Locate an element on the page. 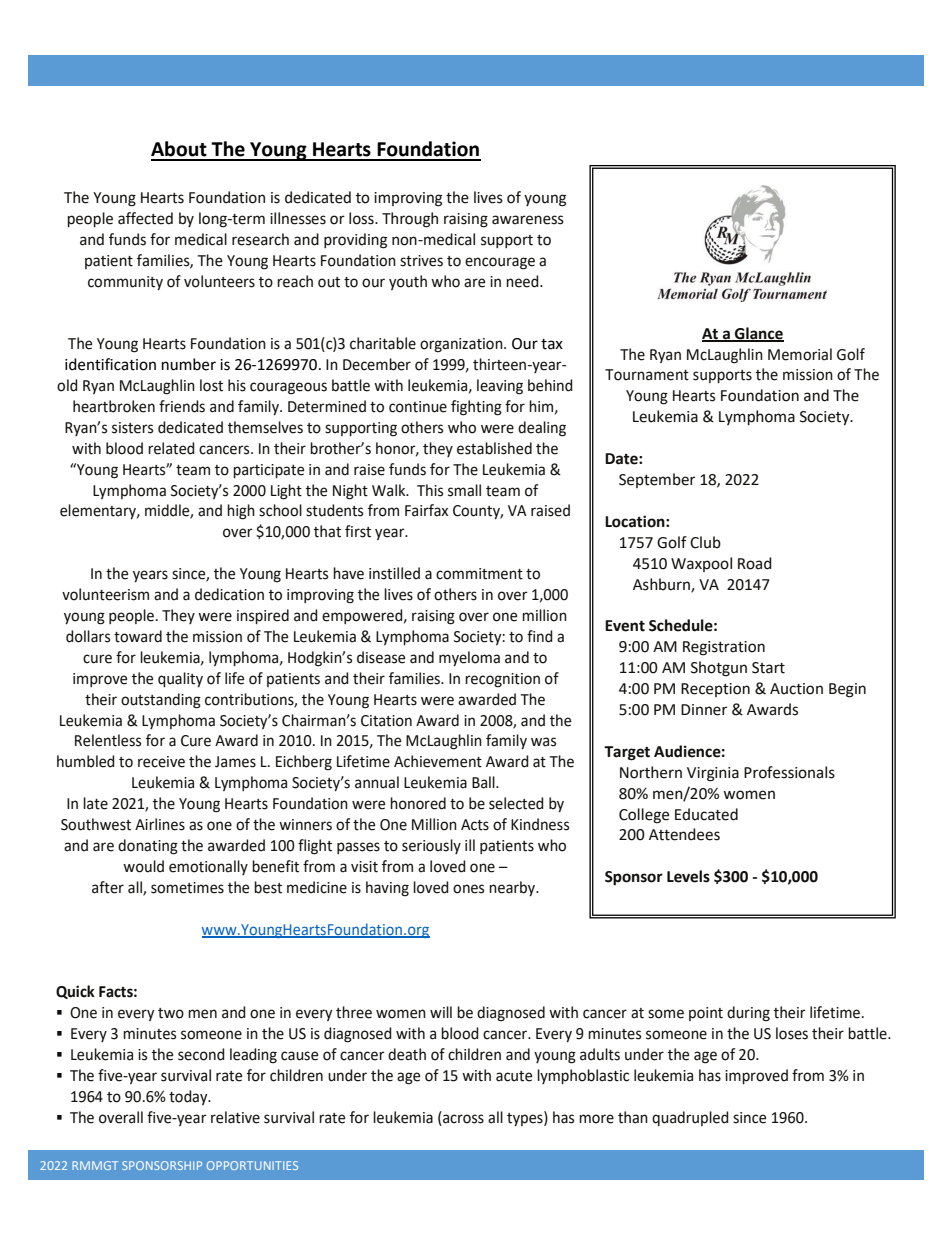  small is located at coordinates (464, 490).
